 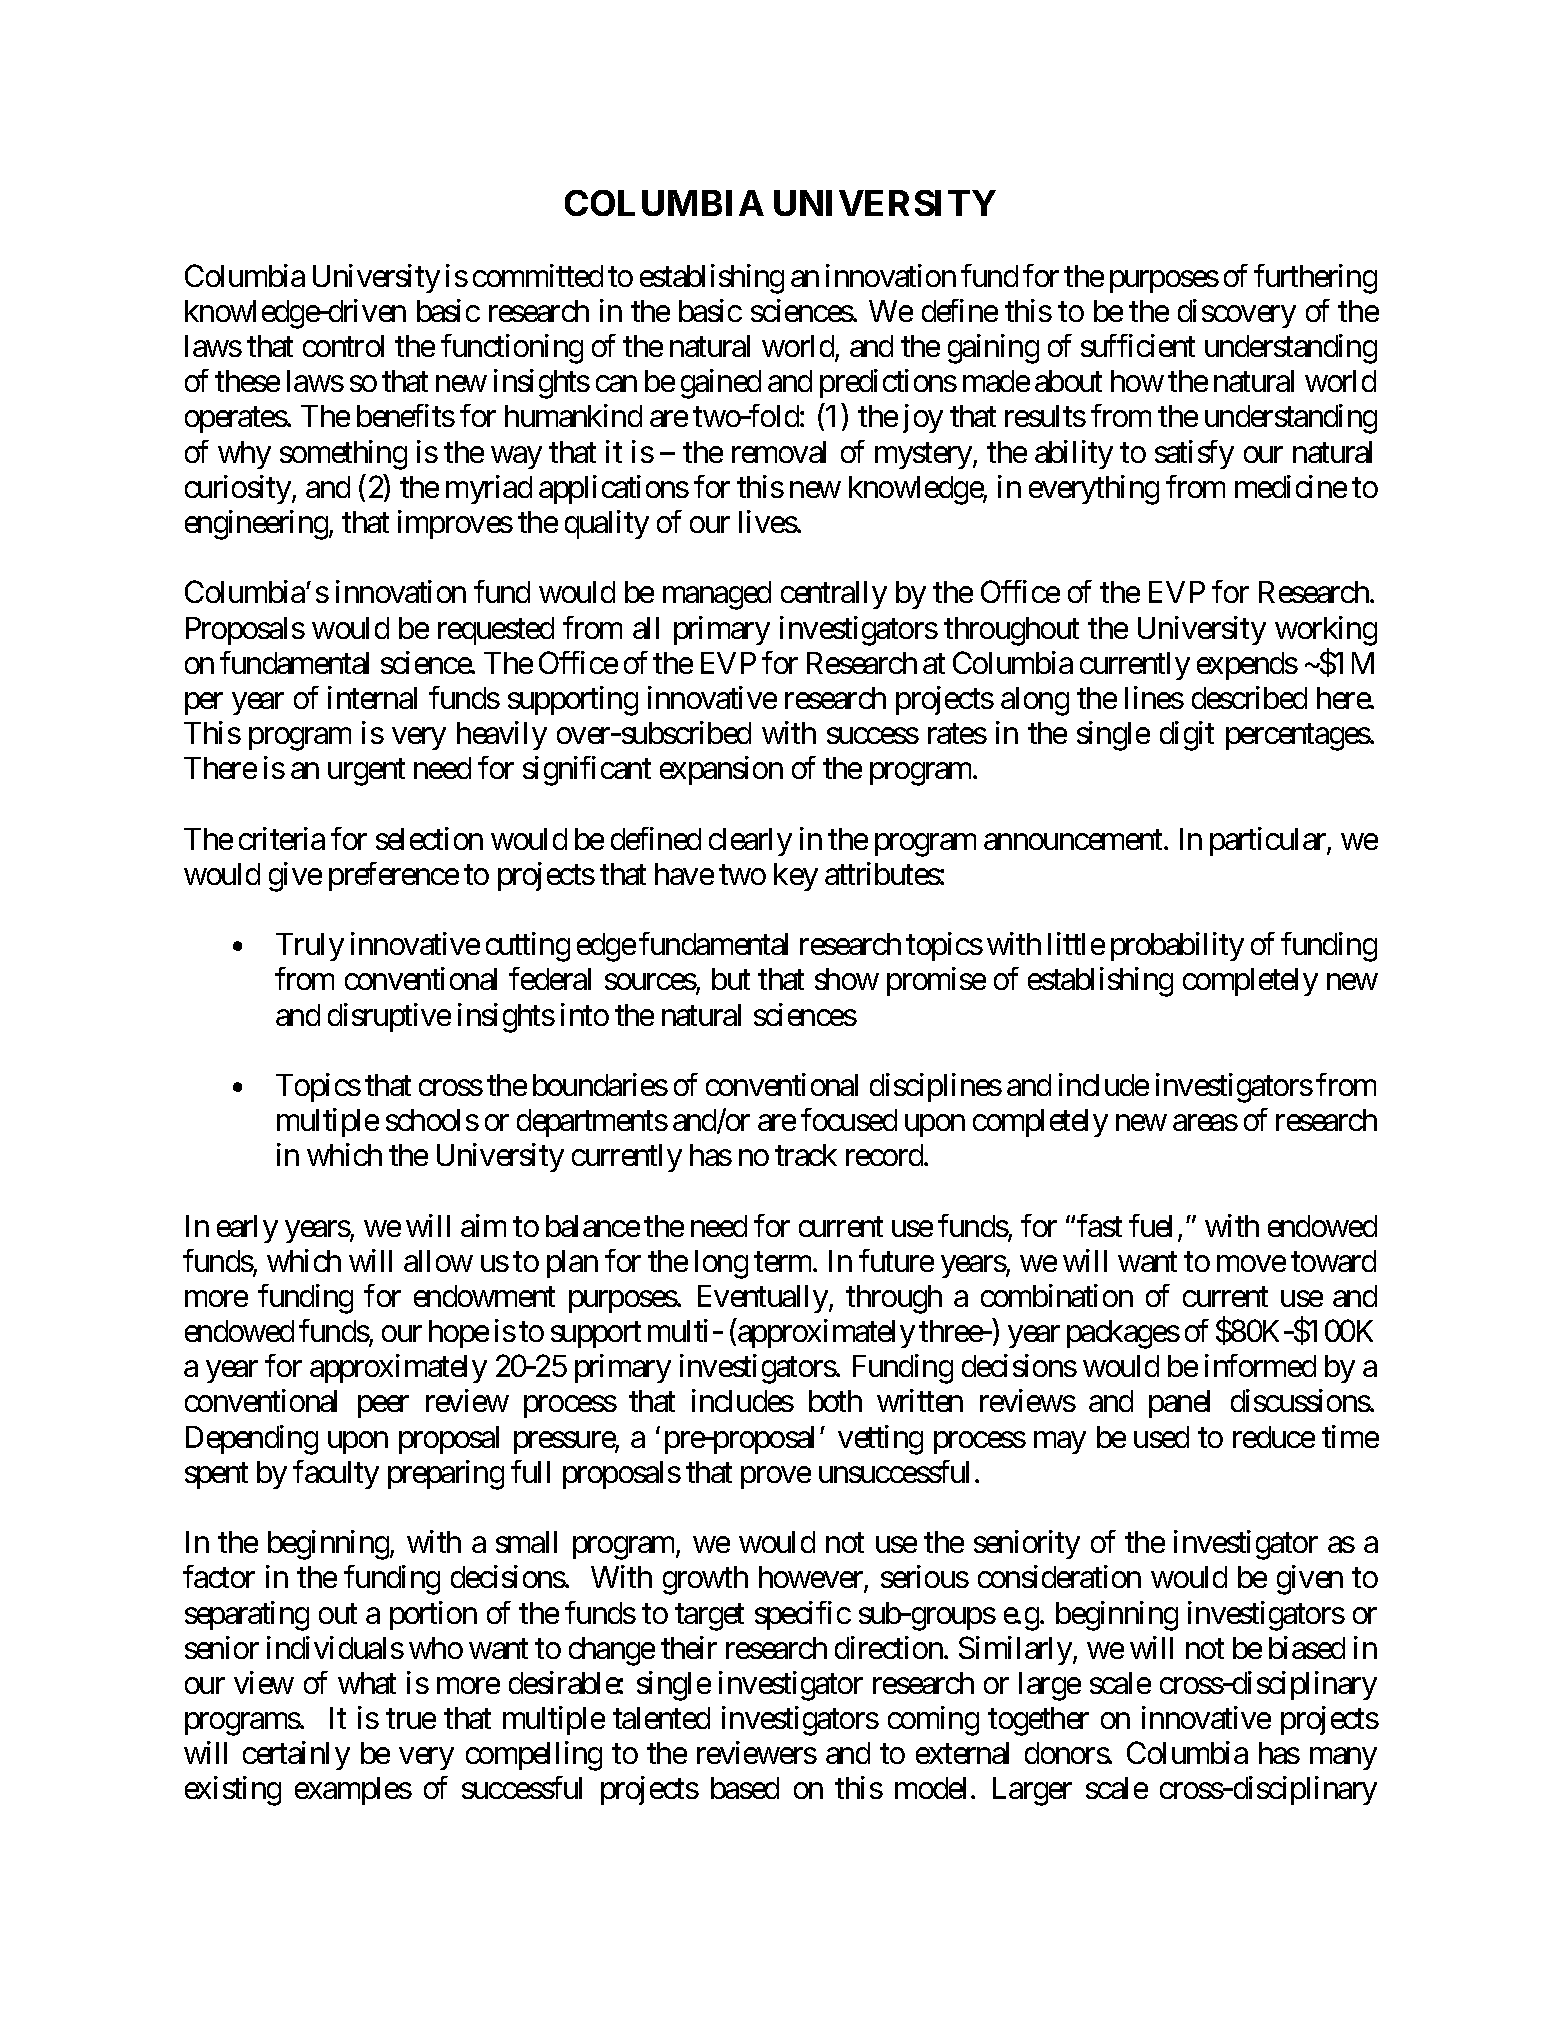 I want to click on certainly, so click(x=296, y=1755).
